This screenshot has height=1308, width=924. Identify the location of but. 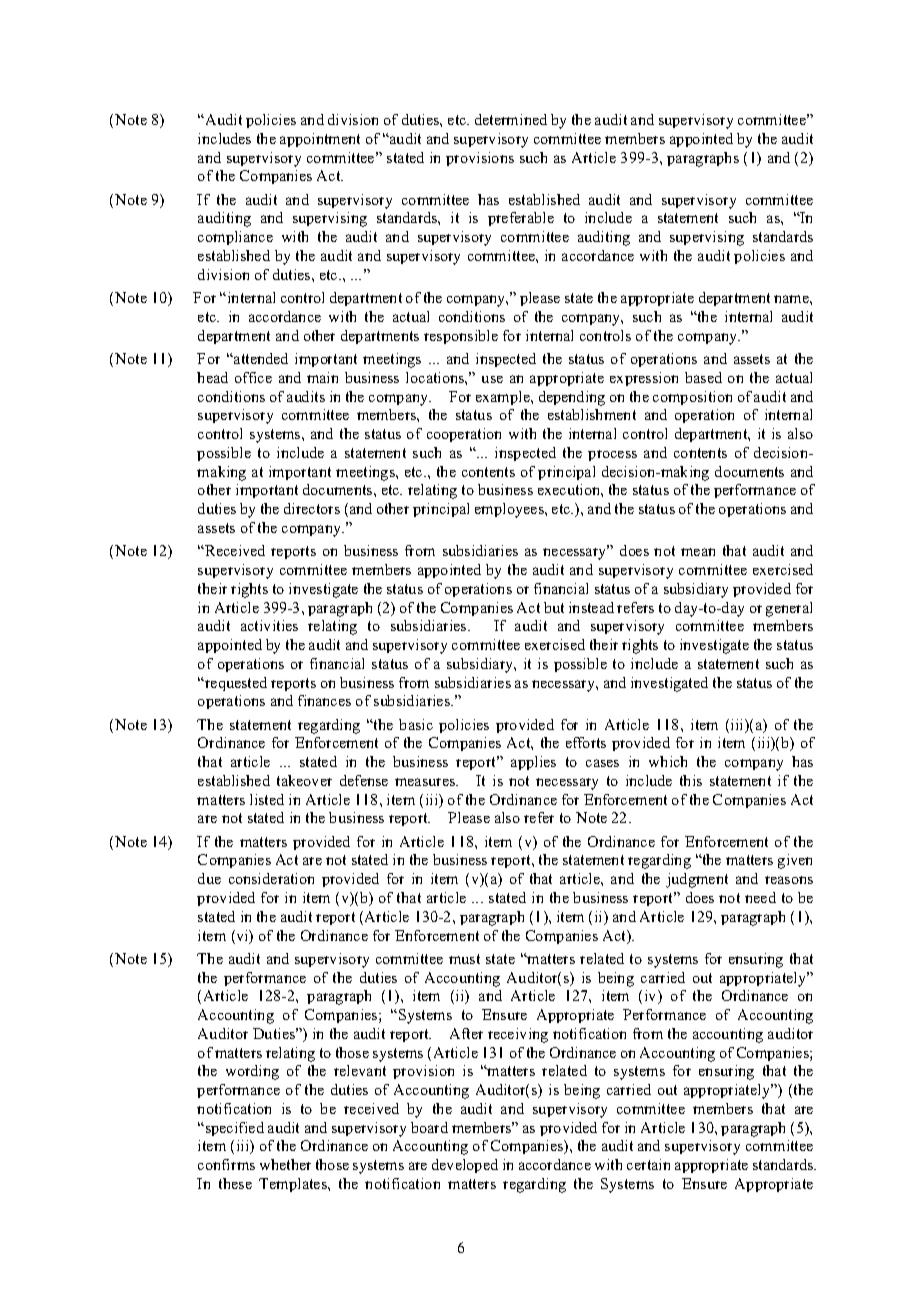
(554, 607).
